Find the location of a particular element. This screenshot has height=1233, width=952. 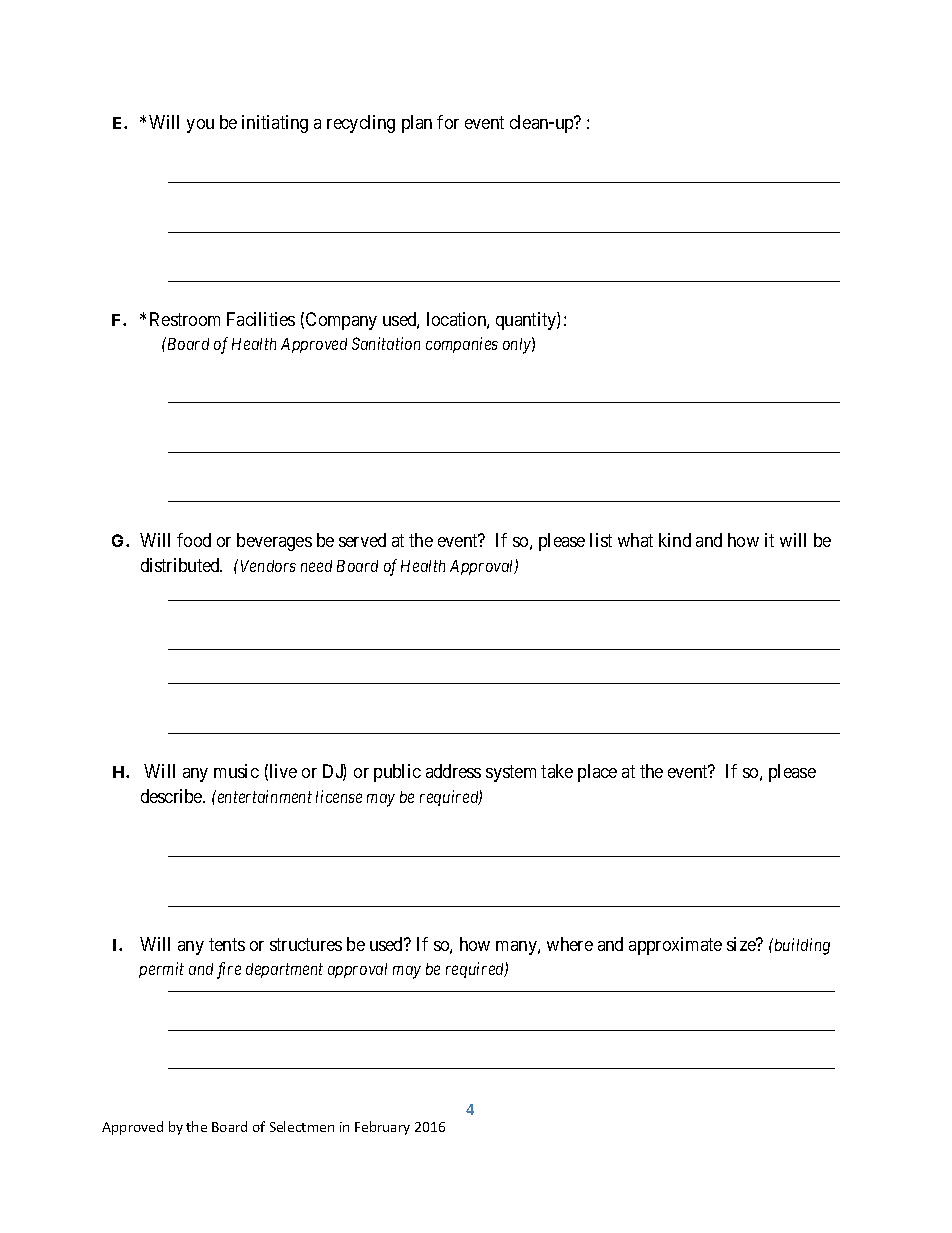

companies is located at coordinates (462, 345).
